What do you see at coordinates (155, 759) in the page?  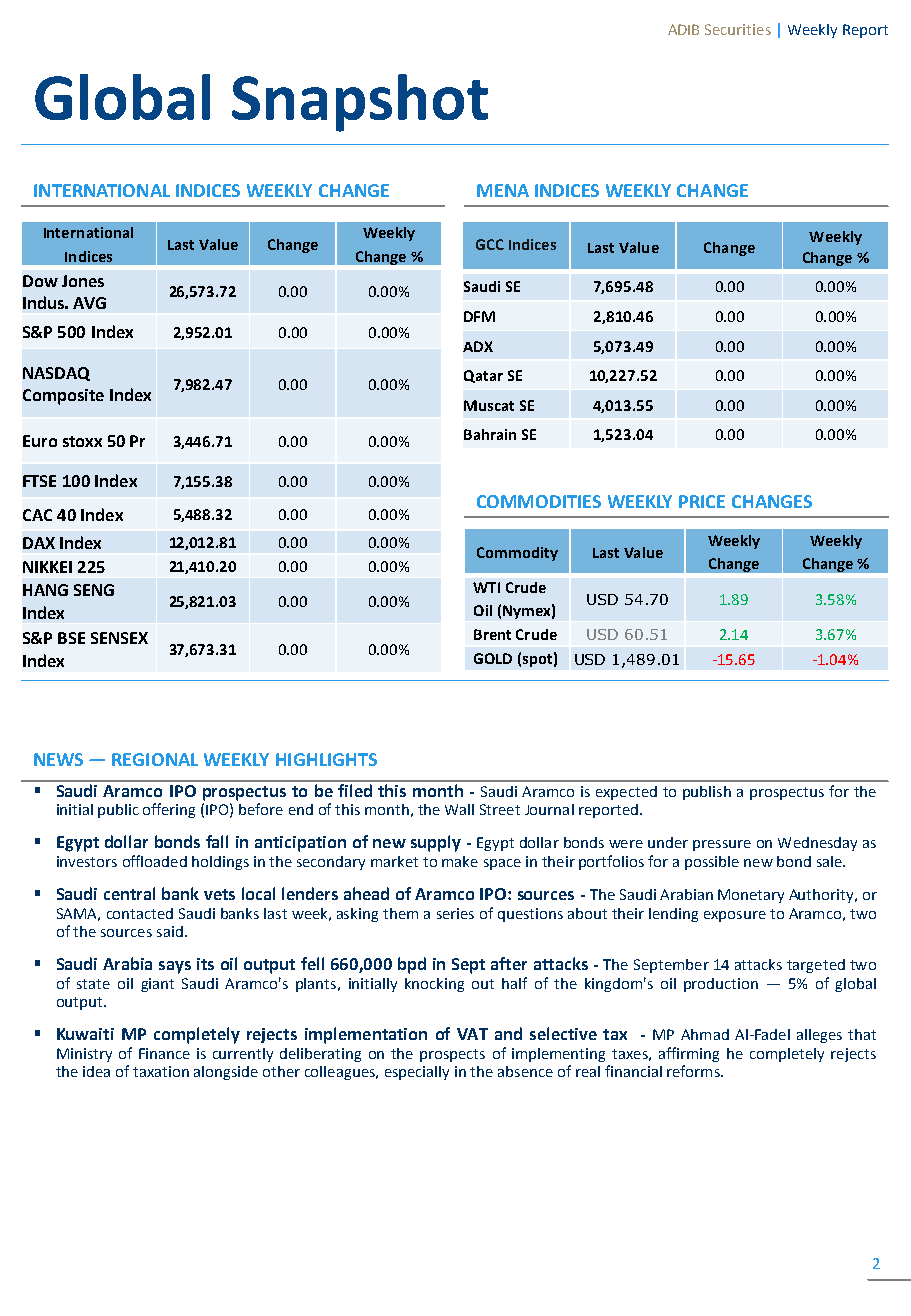 I see `REGIONAL` at bounding box center [155, 759].
